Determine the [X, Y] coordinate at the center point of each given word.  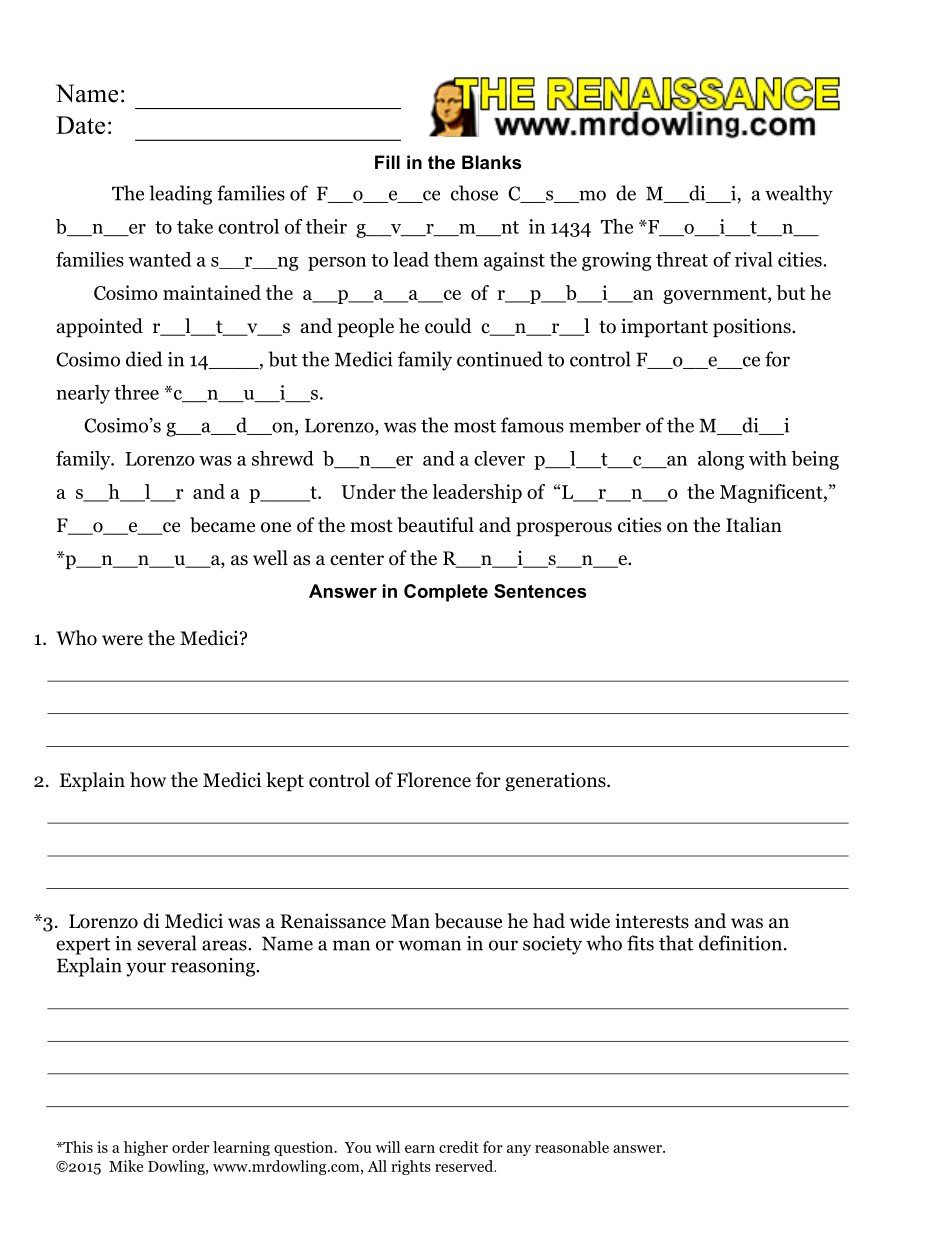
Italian [754, 524]
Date [80, 125]
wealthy [799, 195]
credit [459, 1147]
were [122, 640]
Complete [446, 593]
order [190, 1147]
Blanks [491, 162]
